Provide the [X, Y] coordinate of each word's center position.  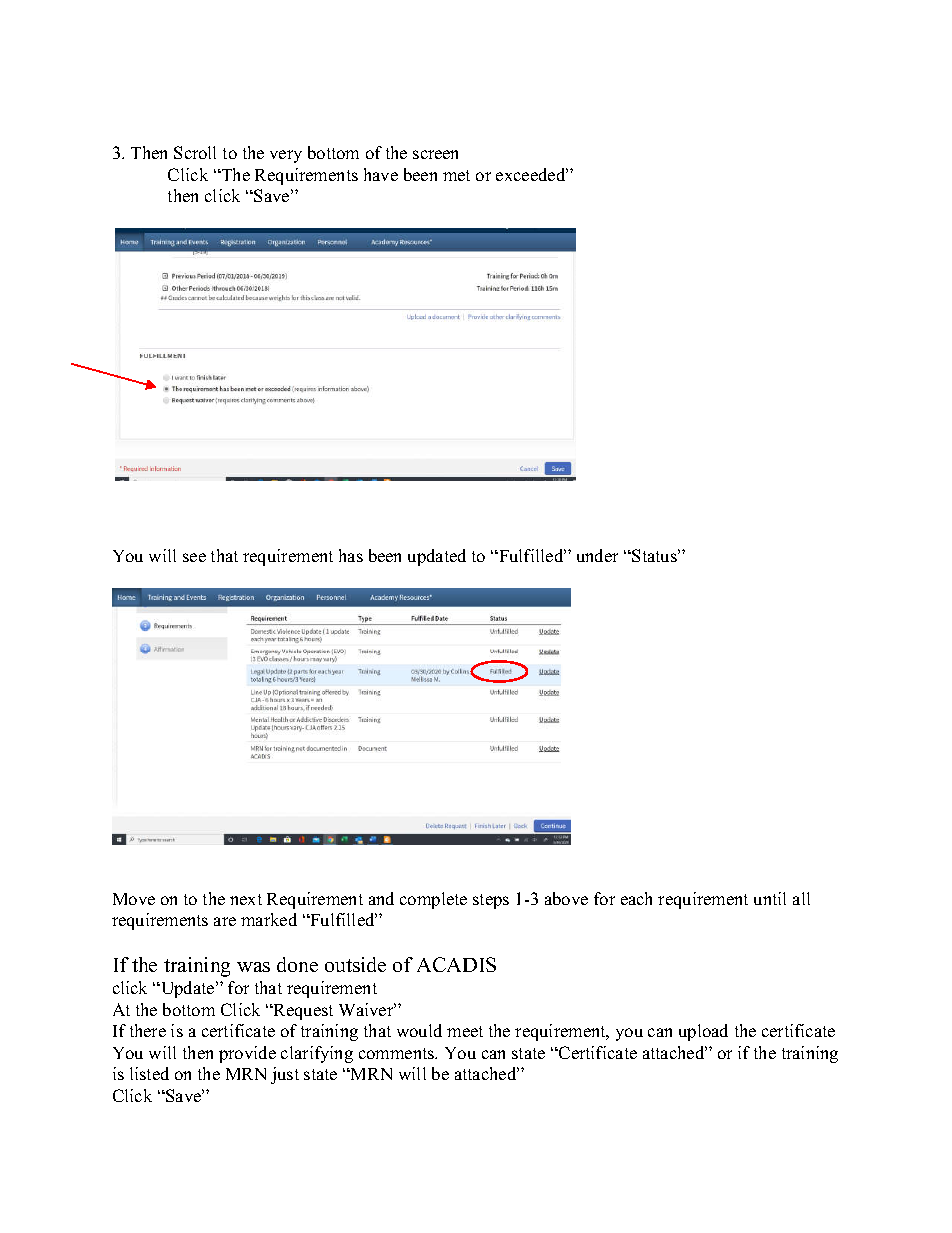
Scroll [195, 152]
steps [491, 901]
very [286, 156]
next [246, 899]
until [770, 898]
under [597, 555]
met [456, 175]
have [381, 174]
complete [433, 900]
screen [435, 154]
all [801, 898]
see [194, 557]
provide [247, 1054]
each [636, 898]
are [225, 921]
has [351, 555]
